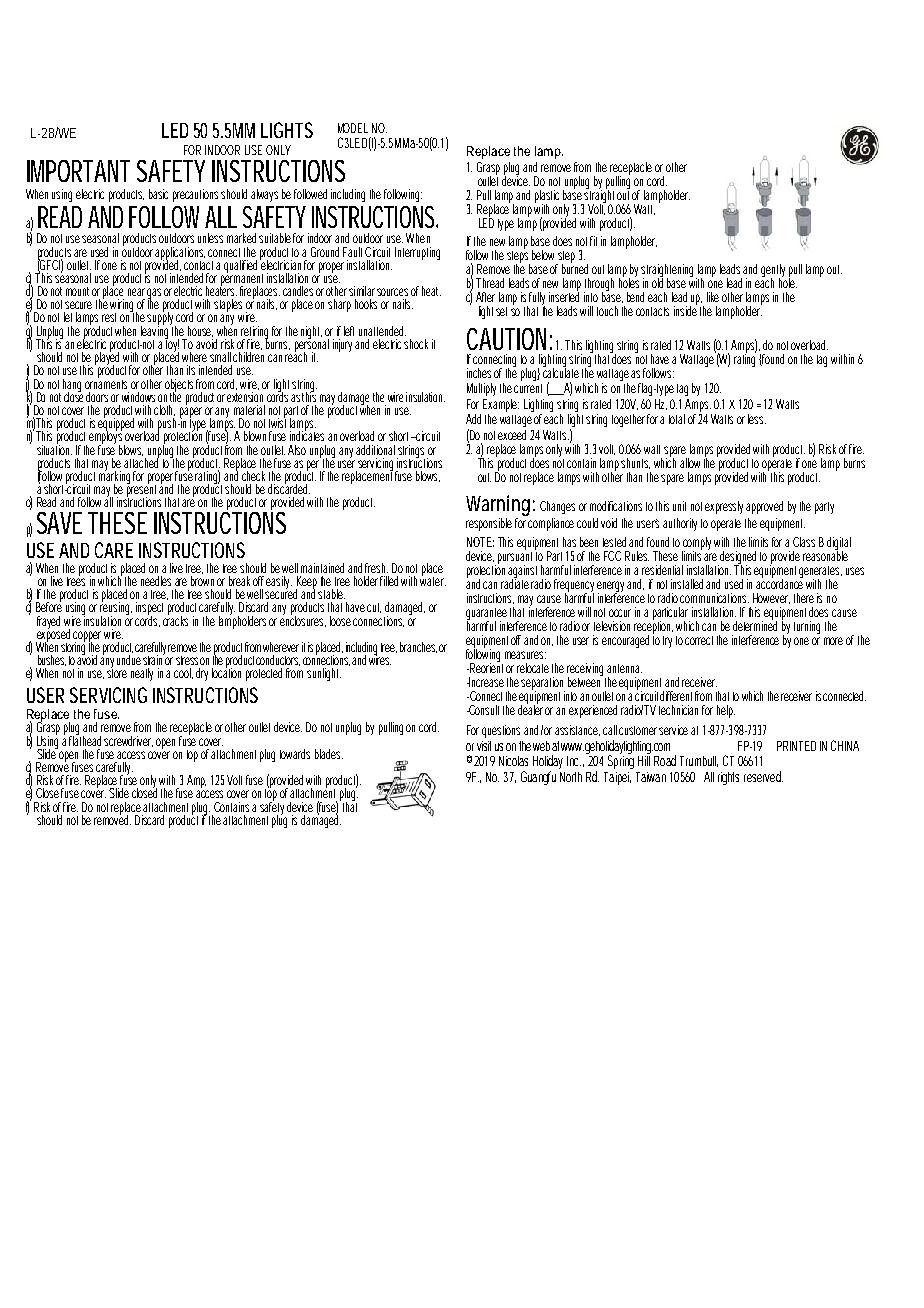 Image resolution: width=924 pixels, height=1308 pixels. Describe the element at coordinates (771, 598) in the image. I see `However` at that location.
